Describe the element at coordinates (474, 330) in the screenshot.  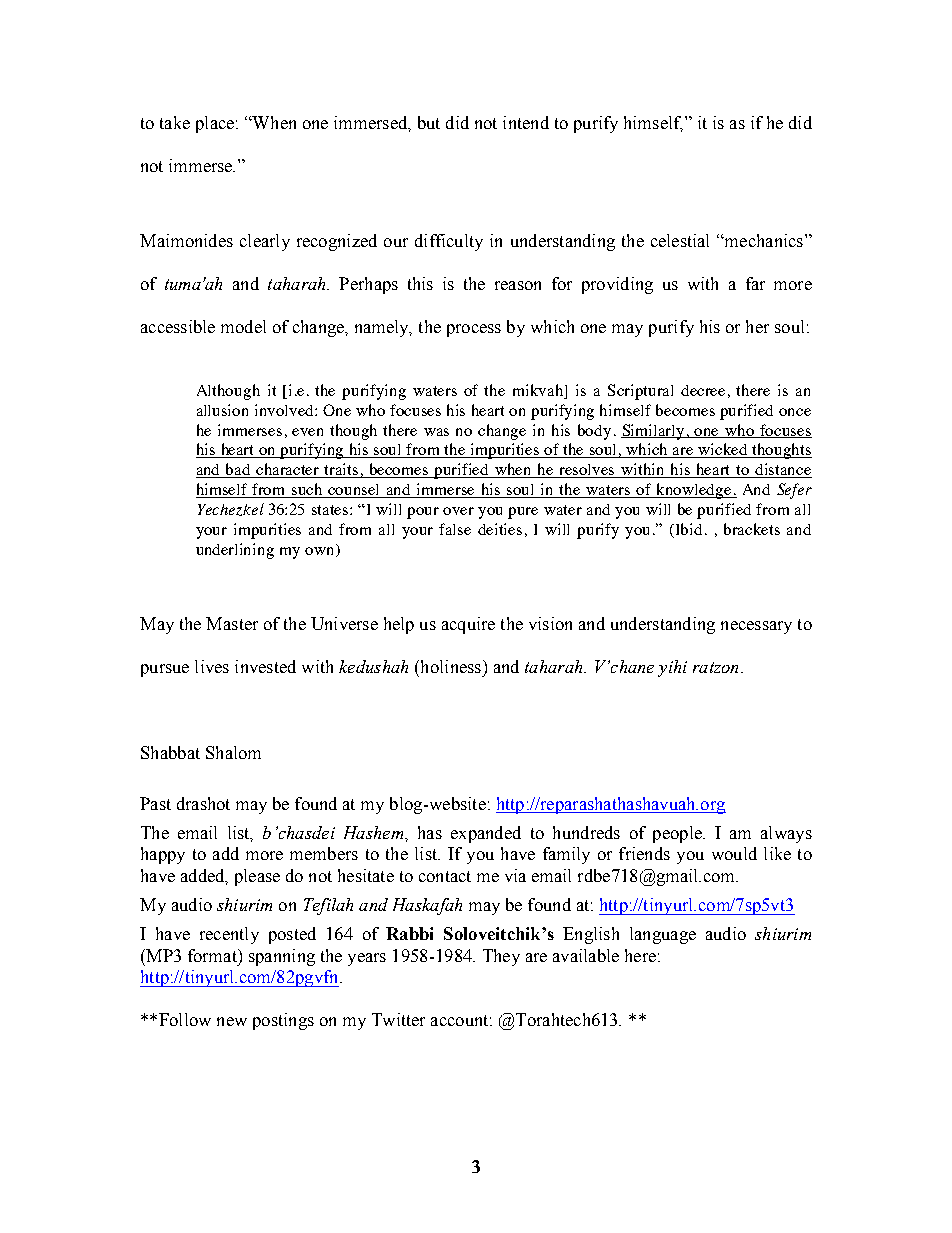
I see `process` at that location.
